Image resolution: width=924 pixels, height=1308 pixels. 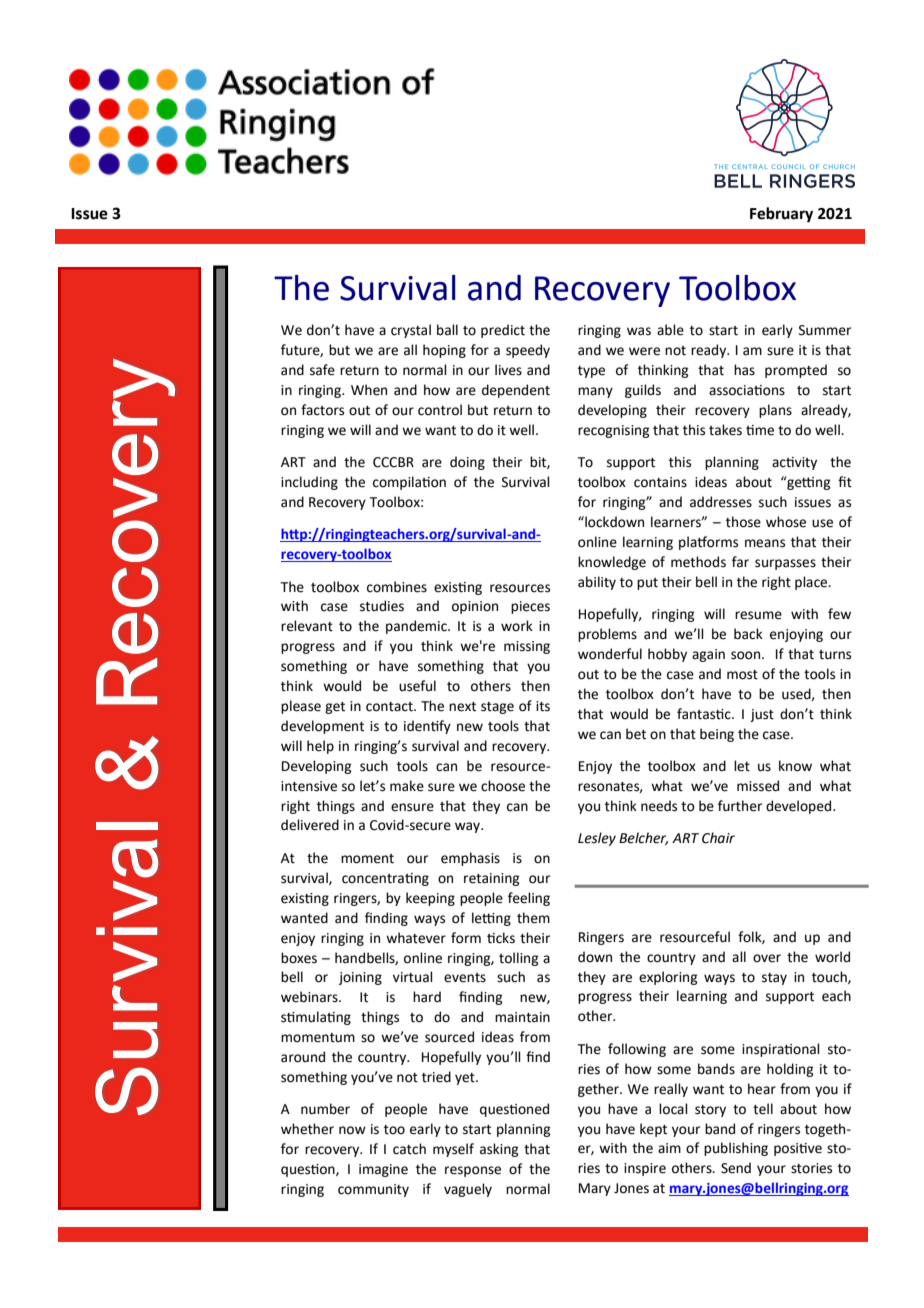 What do you see at coordinates (639, 331) in the screenshot?
I see `was` at bounding box center [639, 331].
